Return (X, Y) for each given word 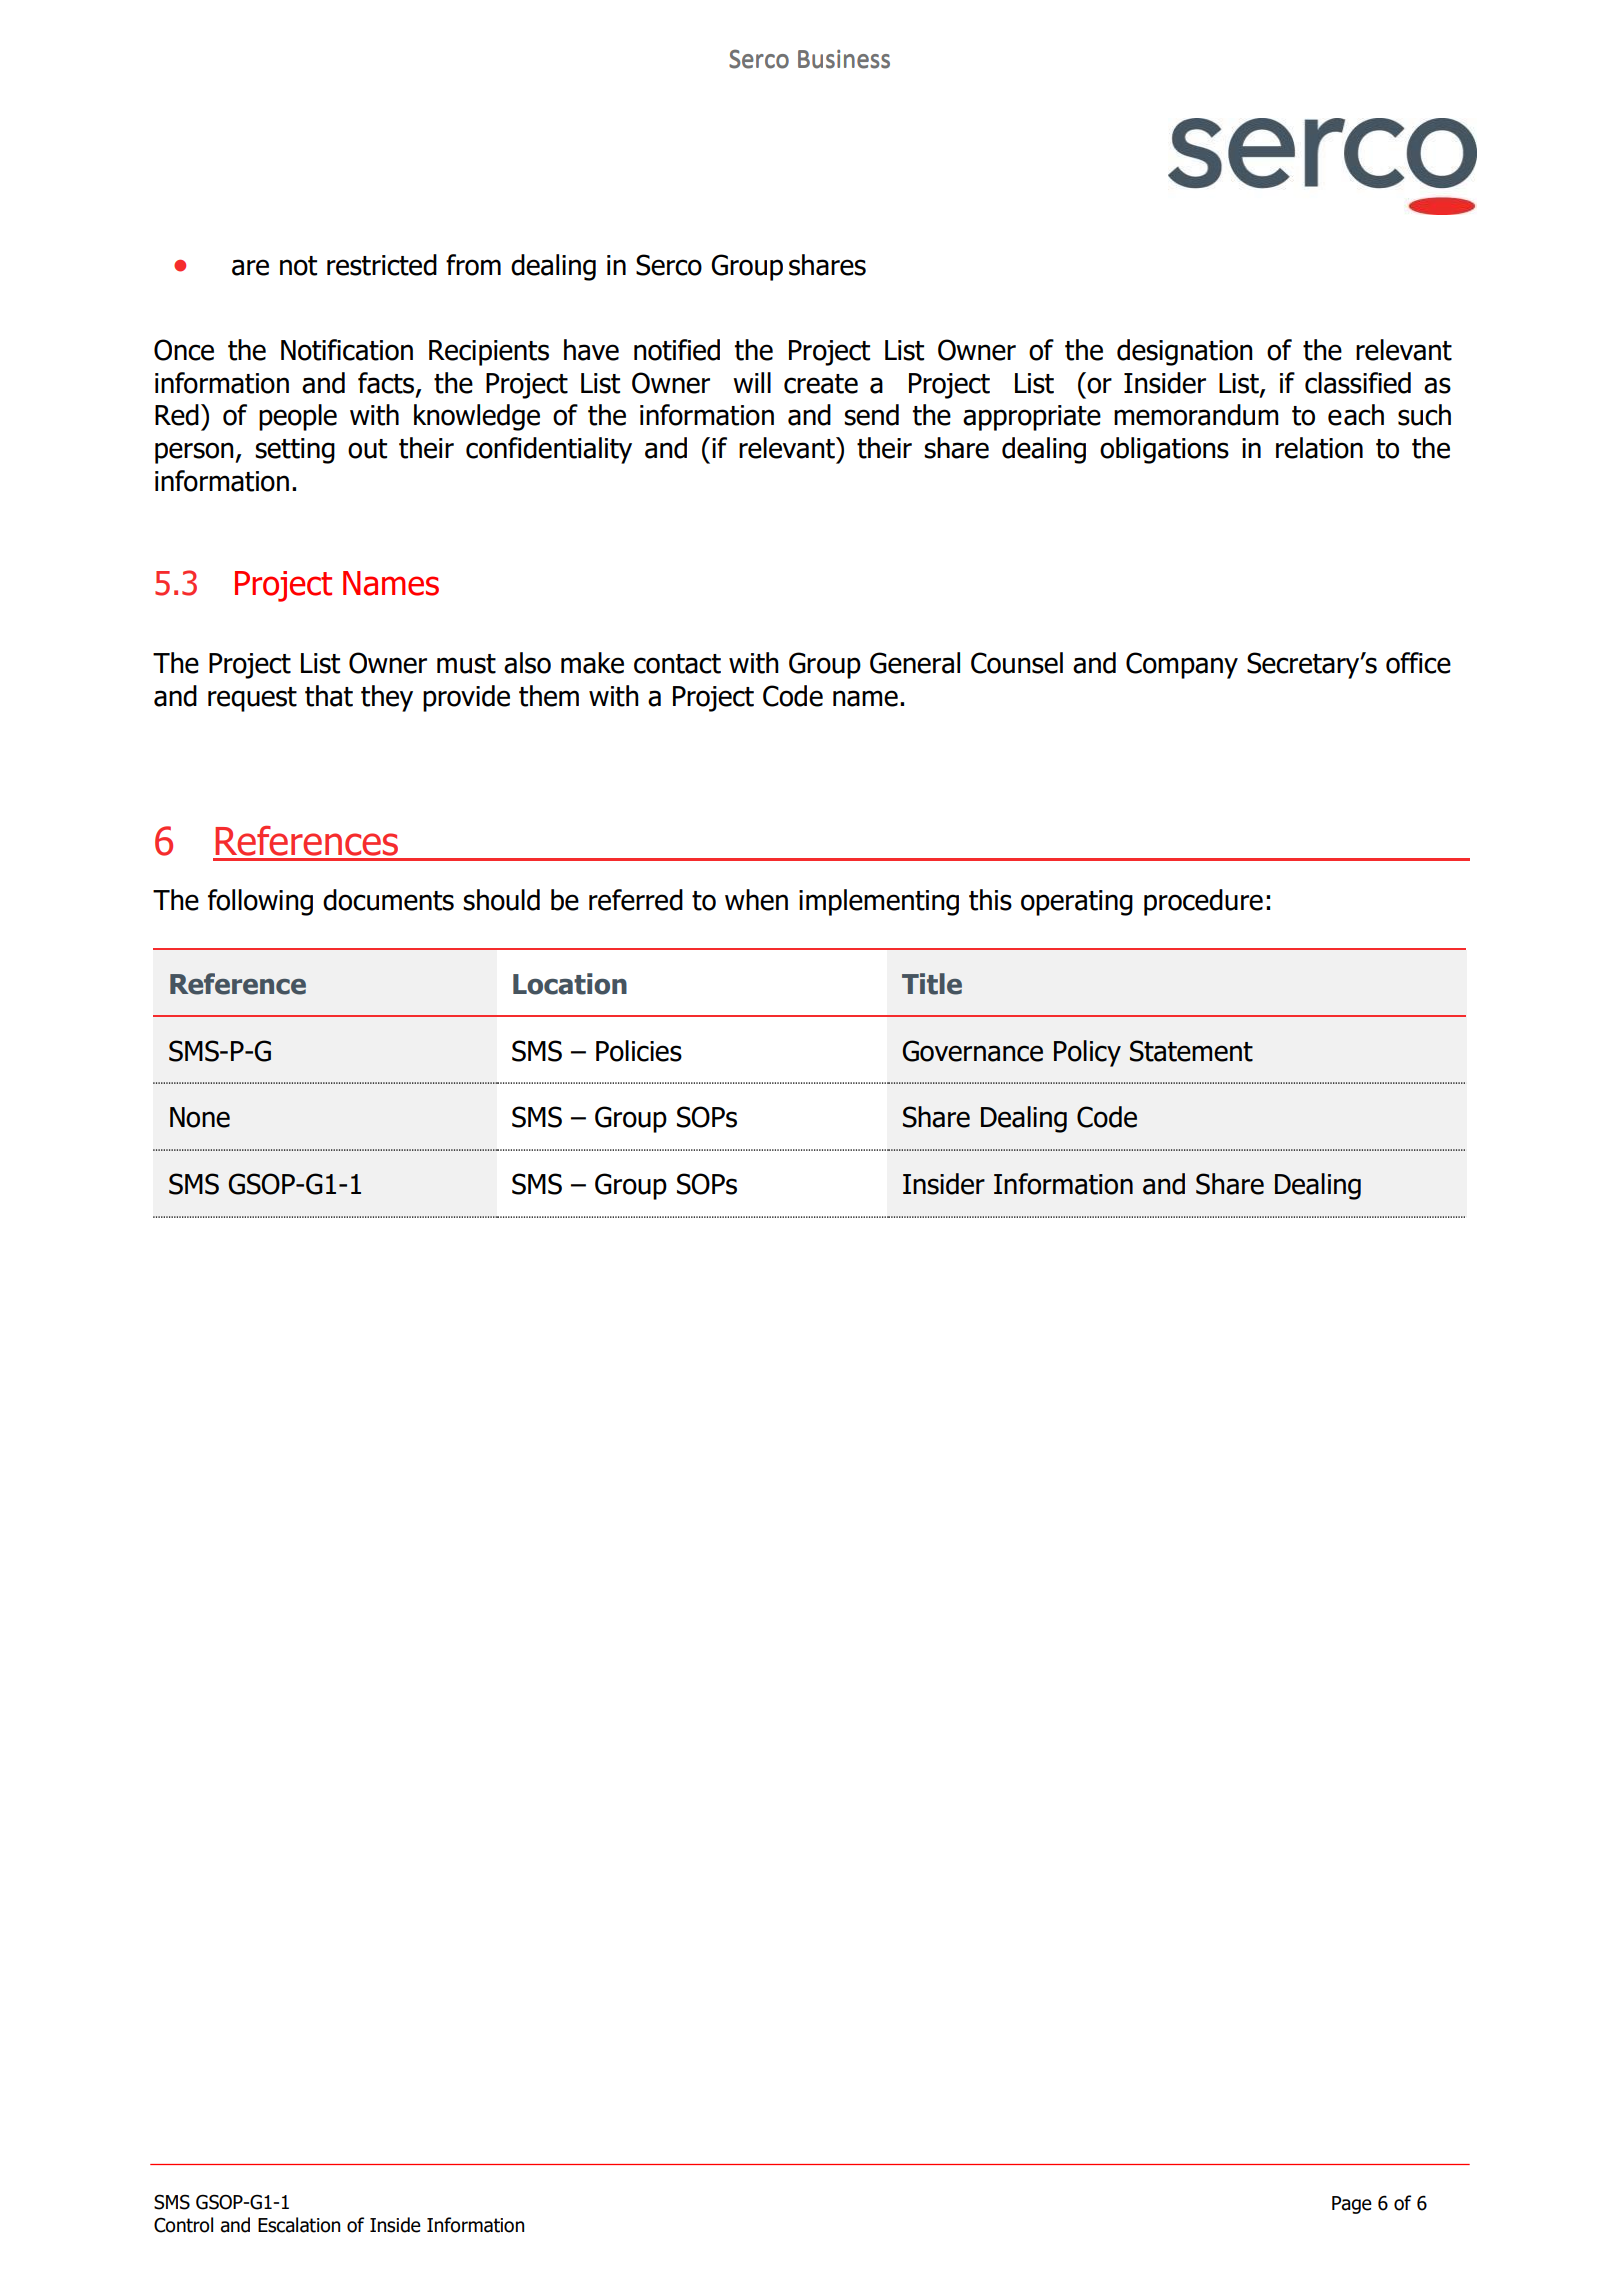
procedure (1203, 902)
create (821, 384)
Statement (1191, 1051)
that (329, 696)
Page (1352, 2205)
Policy (1087, 1053)
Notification (347, 350)
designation (1185, 352)
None (200, 1117)
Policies (639, 1051)
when (756, 900)
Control (183, 2225)
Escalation (299, 2225)
